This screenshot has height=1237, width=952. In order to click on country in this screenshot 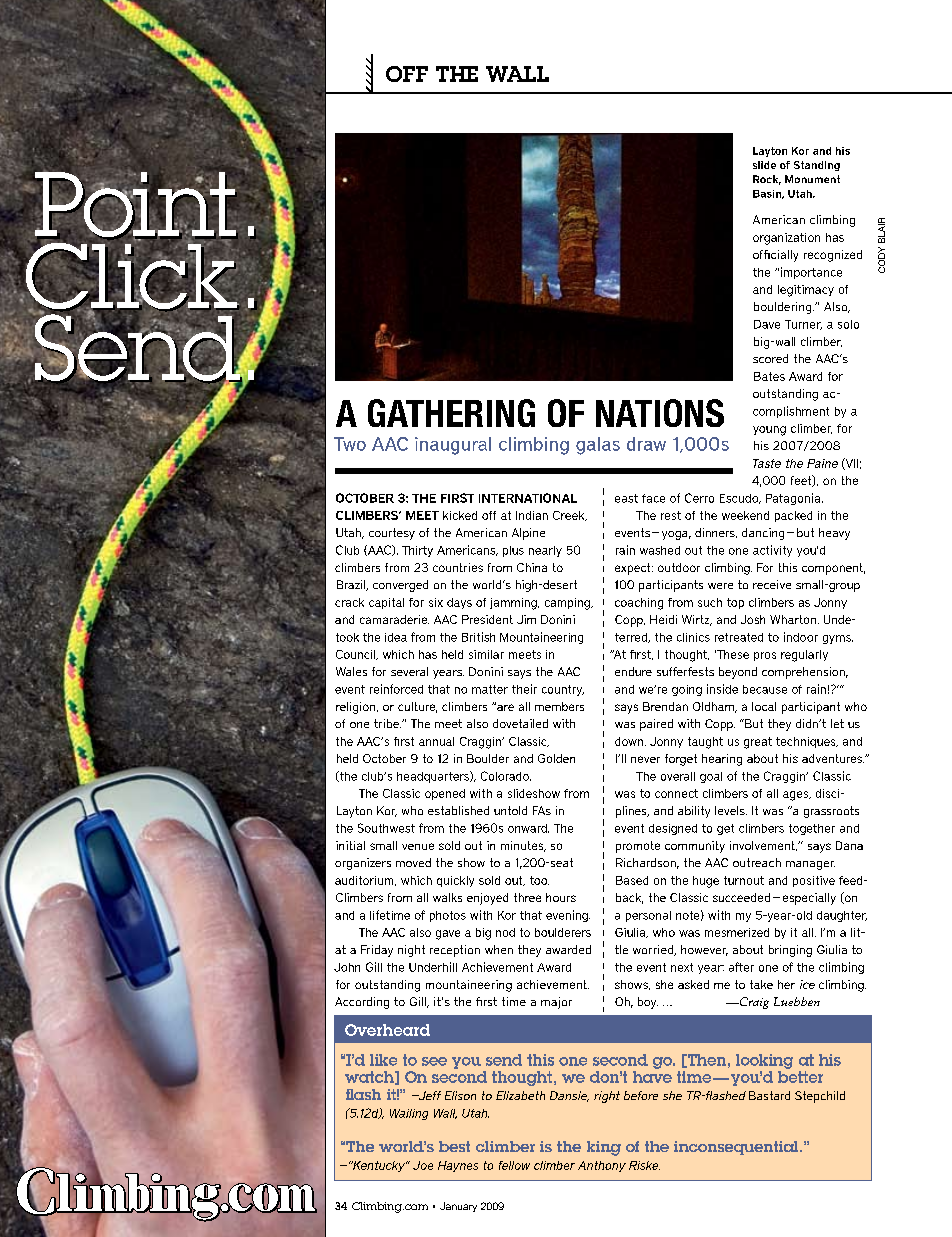, I will do `click(563, 690)`.
